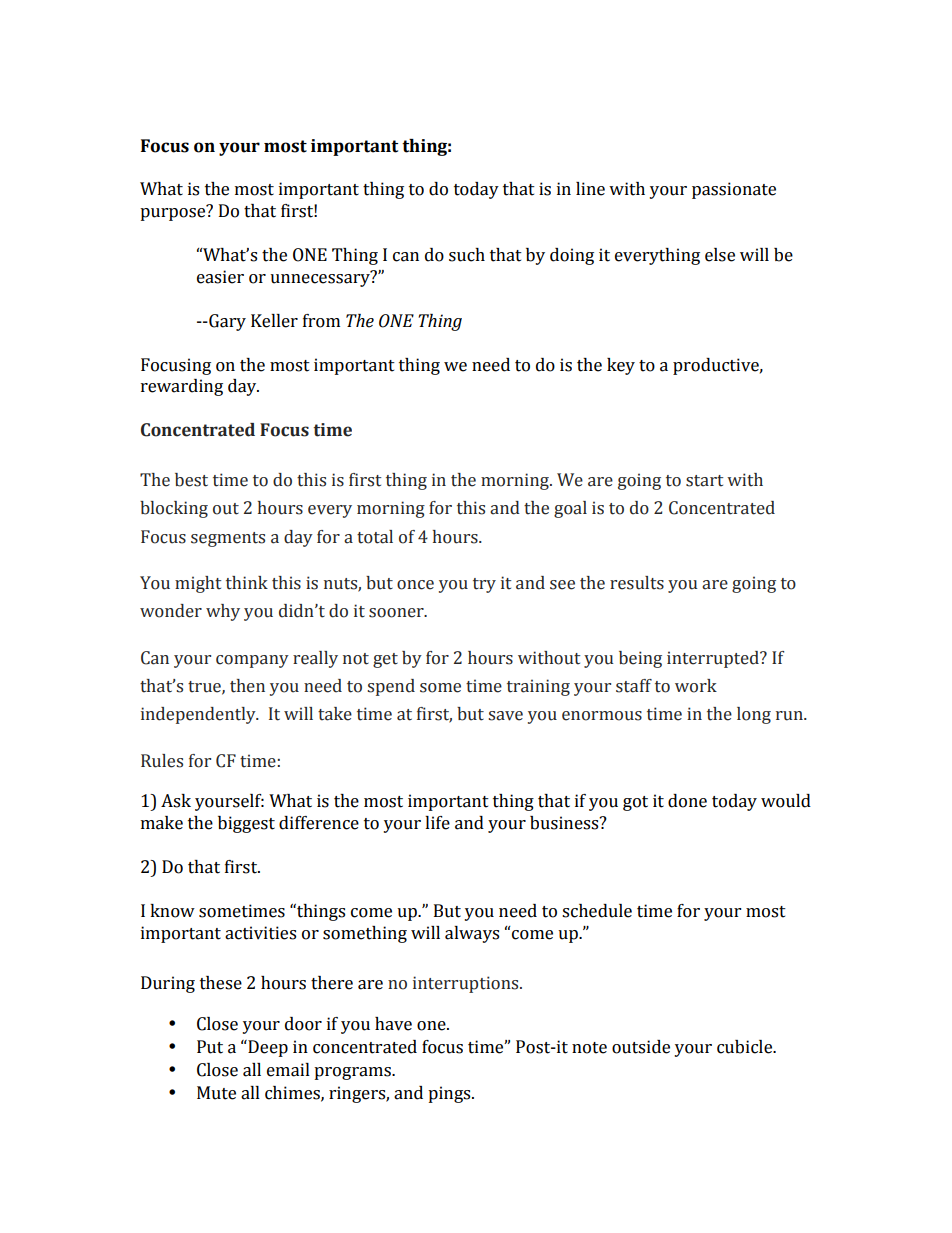 This document has height=1233, width=952. What do you see at coordinates (734, 190) in the document?
I see `passionate` at bounding box center [734, 190].
